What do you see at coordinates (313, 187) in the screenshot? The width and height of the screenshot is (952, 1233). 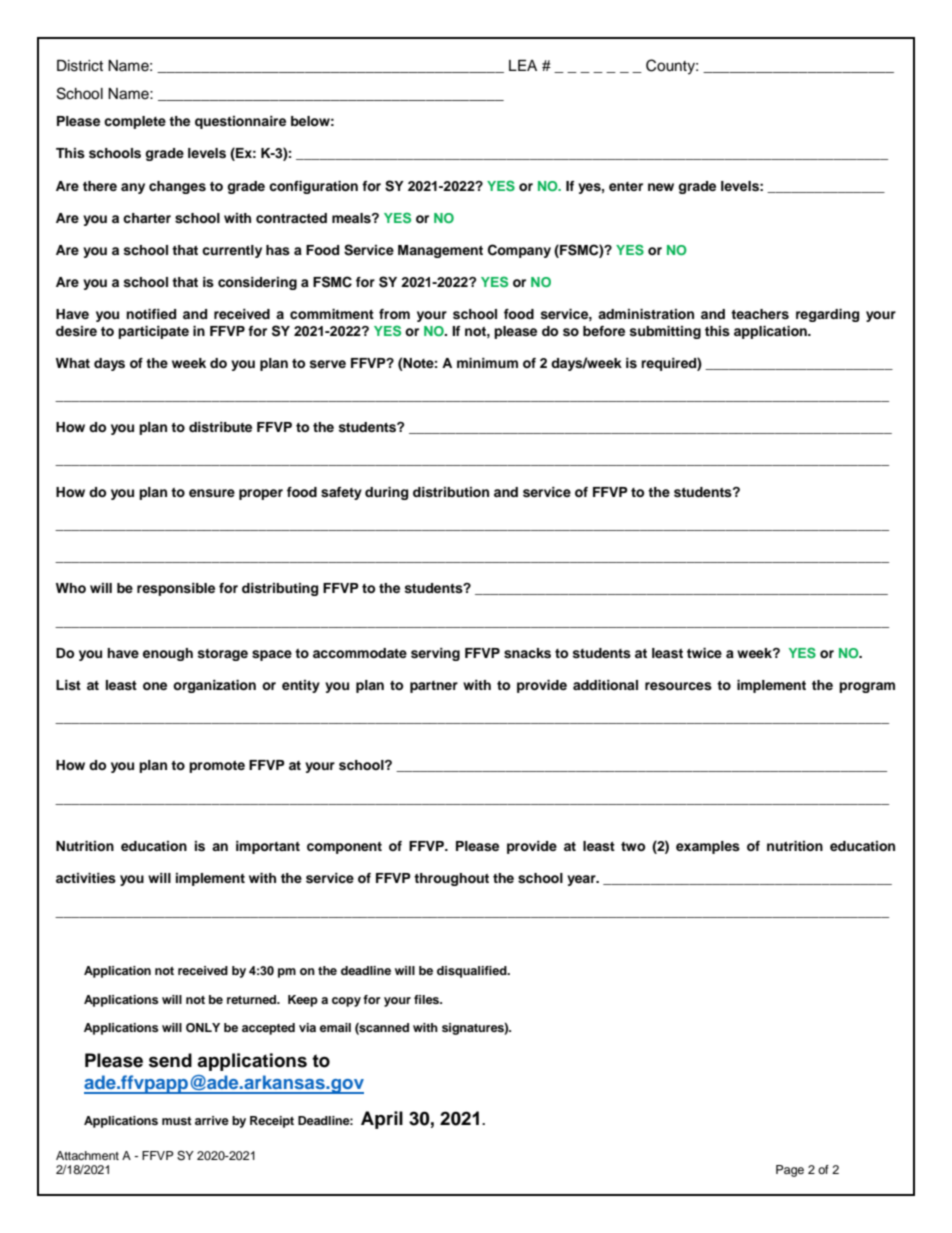 I see `configuration` at bounding box center [313, 187].
